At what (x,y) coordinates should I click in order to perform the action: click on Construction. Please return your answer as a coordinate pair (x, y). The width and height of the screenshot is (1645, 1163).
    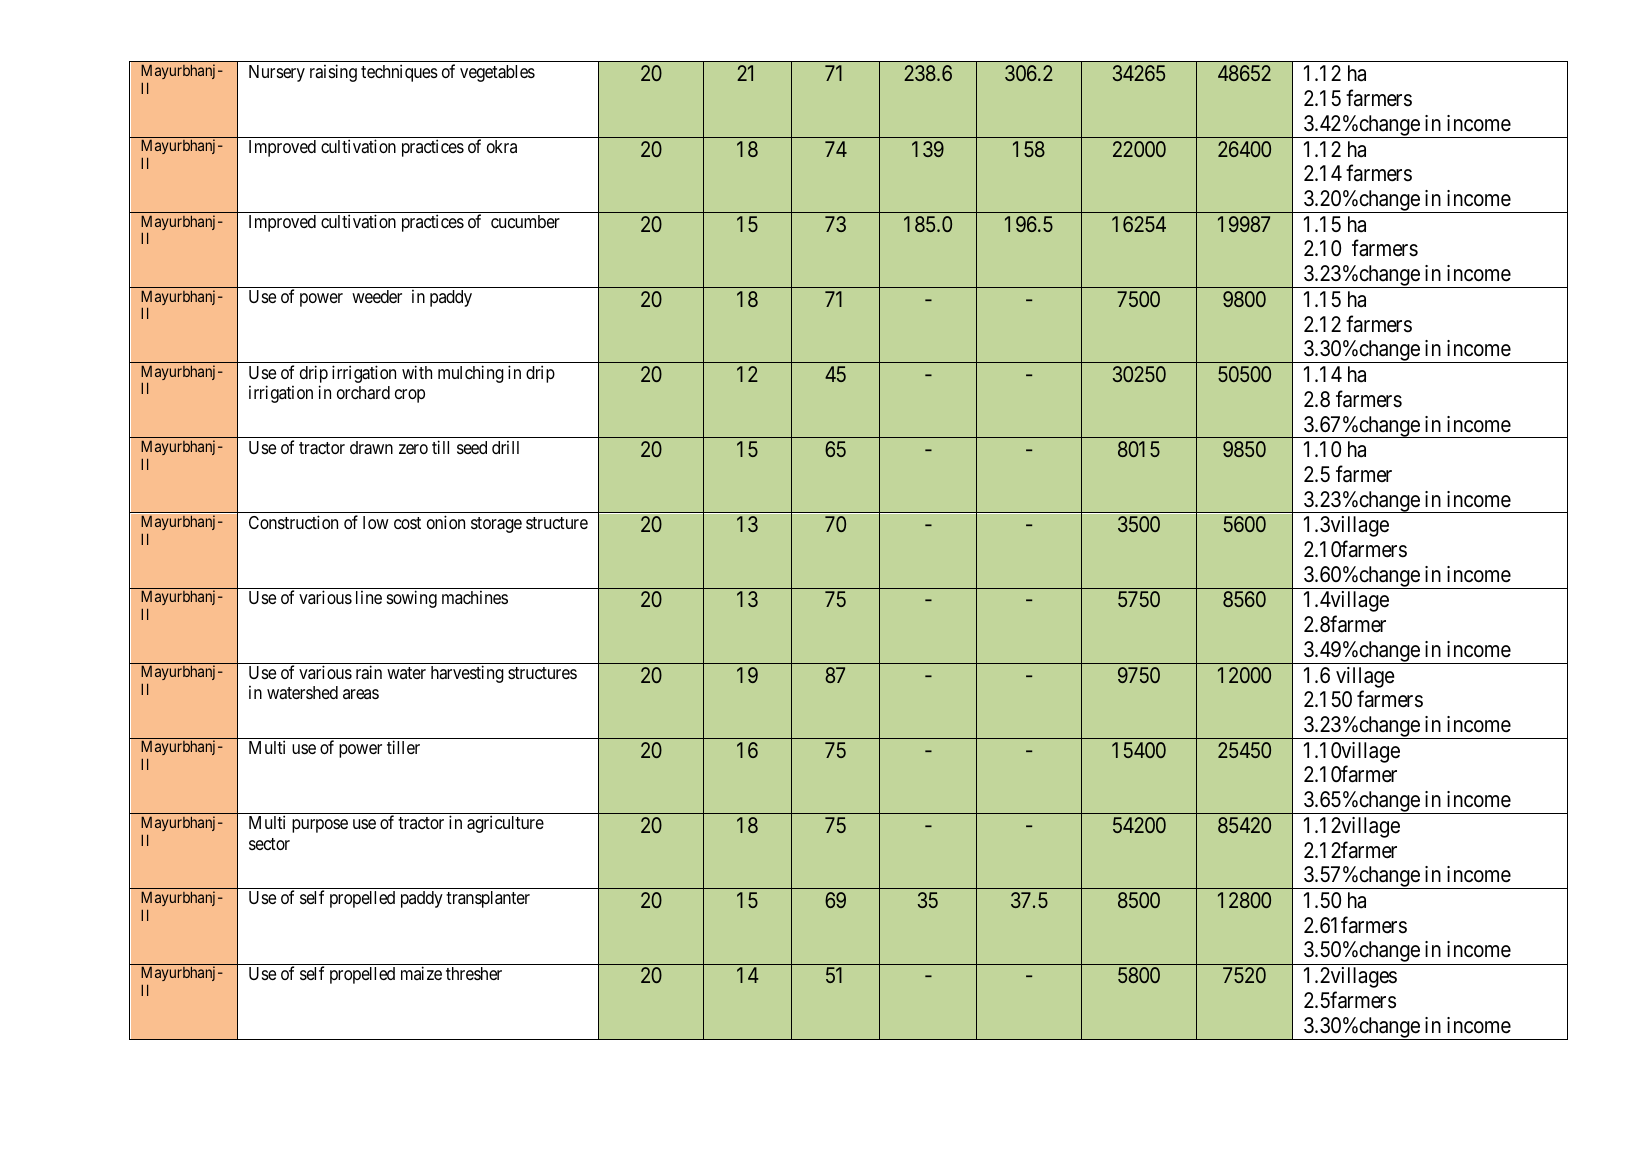
    Looking at the image, I should click on (293, 522).
